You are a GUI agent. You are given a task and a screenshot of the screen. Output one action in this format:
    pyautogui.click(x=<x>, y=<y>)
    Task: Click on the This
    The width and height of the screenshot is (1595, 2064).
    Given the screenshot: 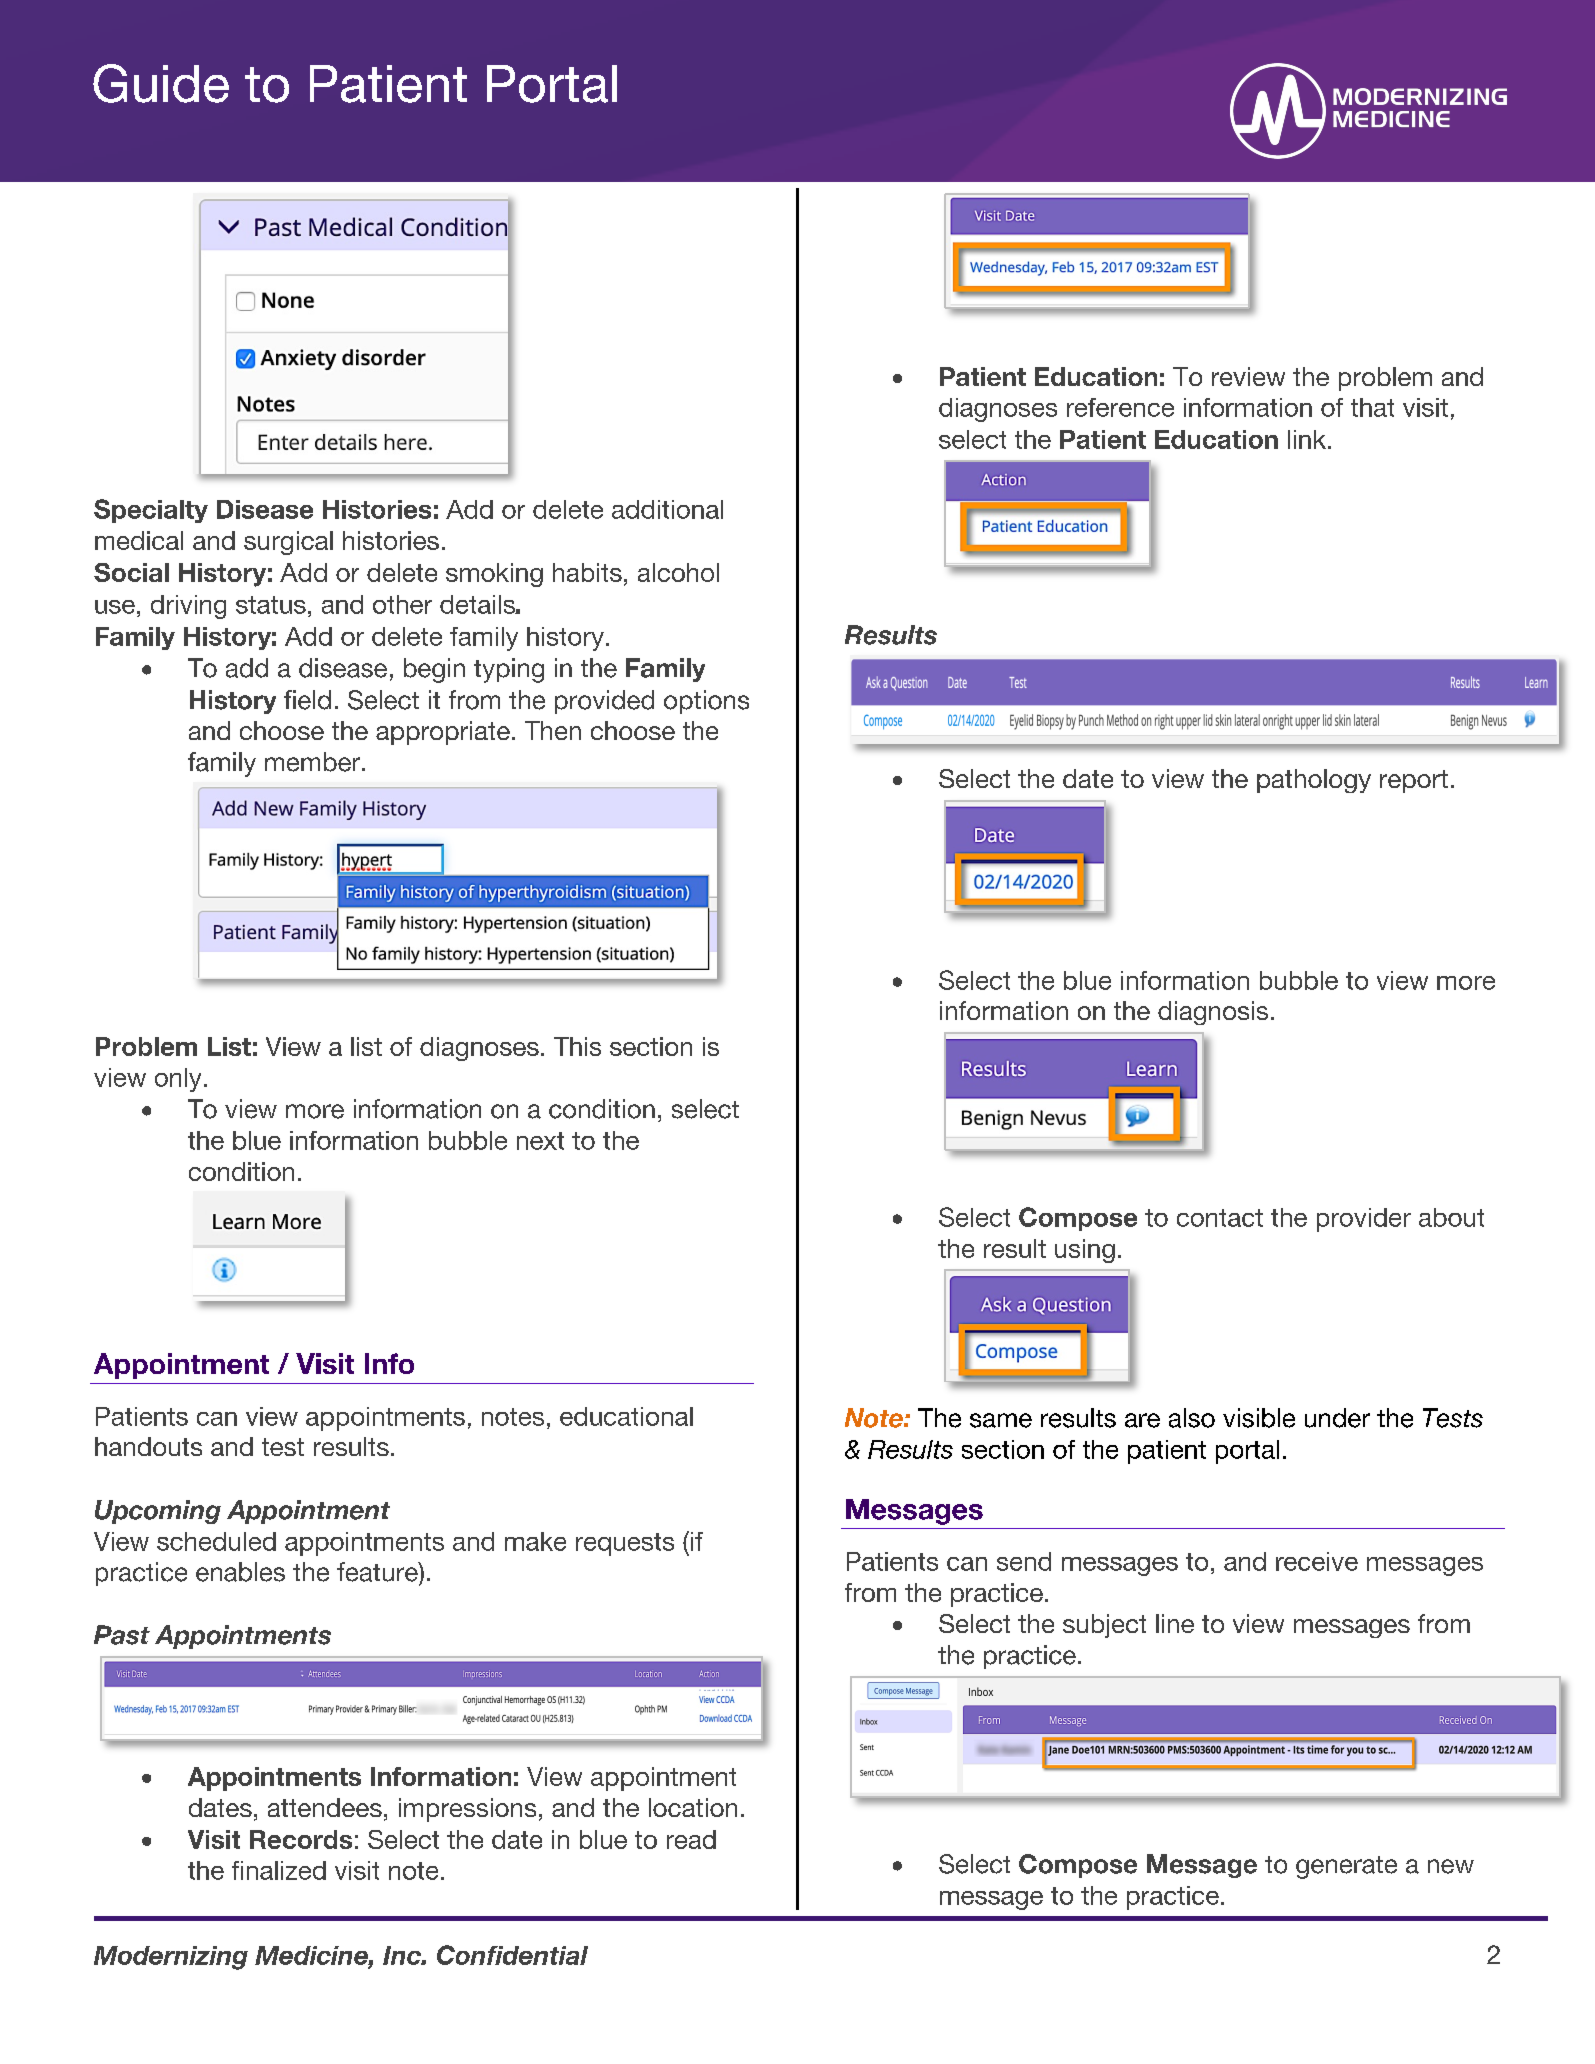 What is the action you would take?
    pyautogui.click(x=577, y=1046)
